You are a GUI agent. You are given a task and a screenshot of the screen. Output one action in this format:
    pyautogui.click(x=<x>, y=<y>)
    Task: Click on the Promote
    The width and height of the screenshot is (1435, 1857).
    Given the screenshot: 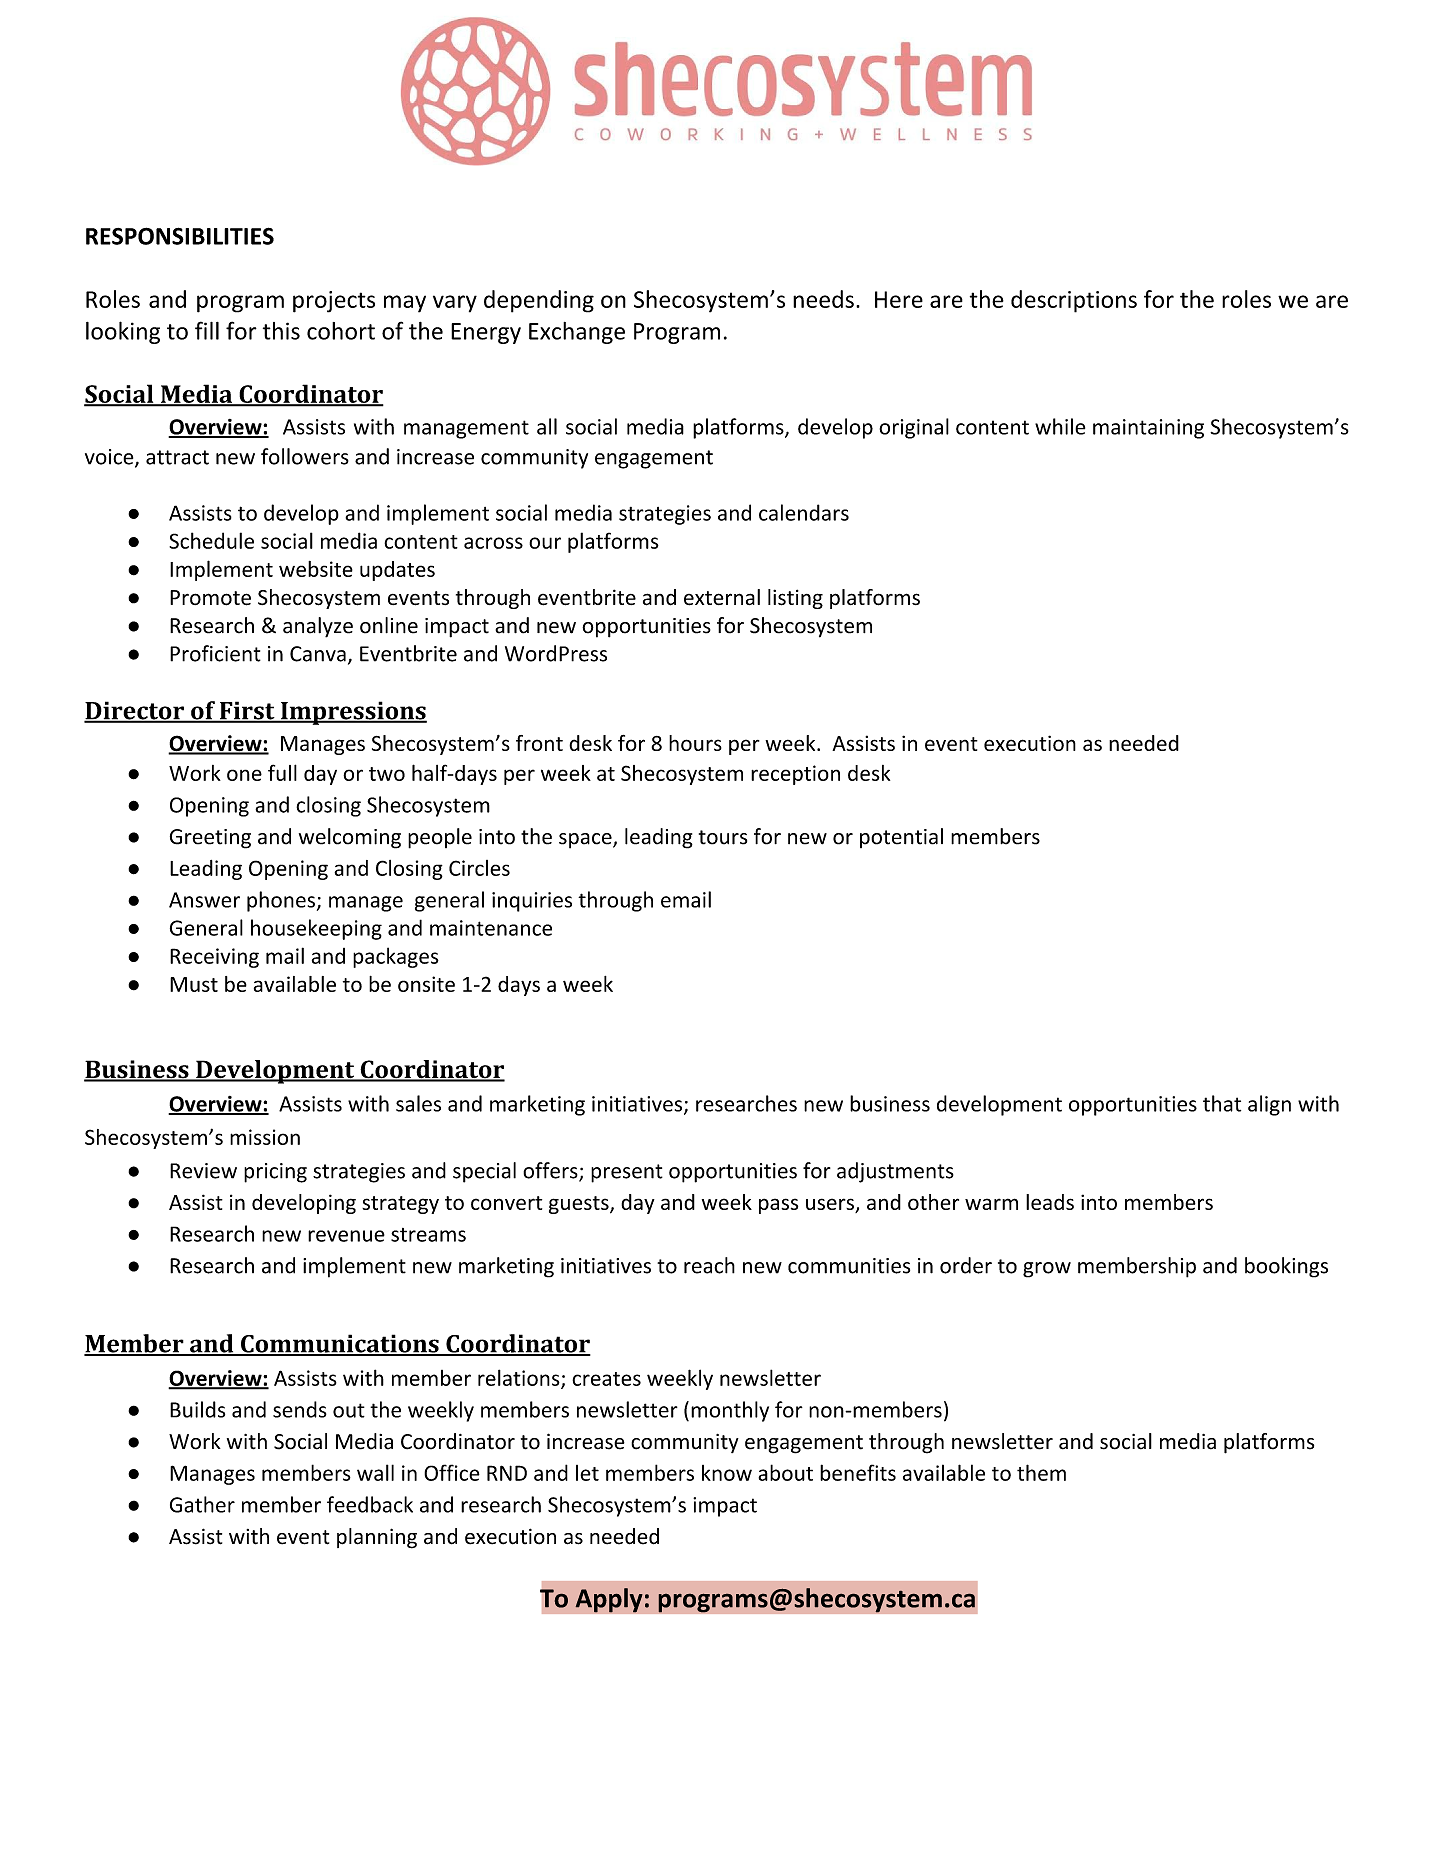 What is the action you would take?
    pyautogui.click(x=210, y=598)
